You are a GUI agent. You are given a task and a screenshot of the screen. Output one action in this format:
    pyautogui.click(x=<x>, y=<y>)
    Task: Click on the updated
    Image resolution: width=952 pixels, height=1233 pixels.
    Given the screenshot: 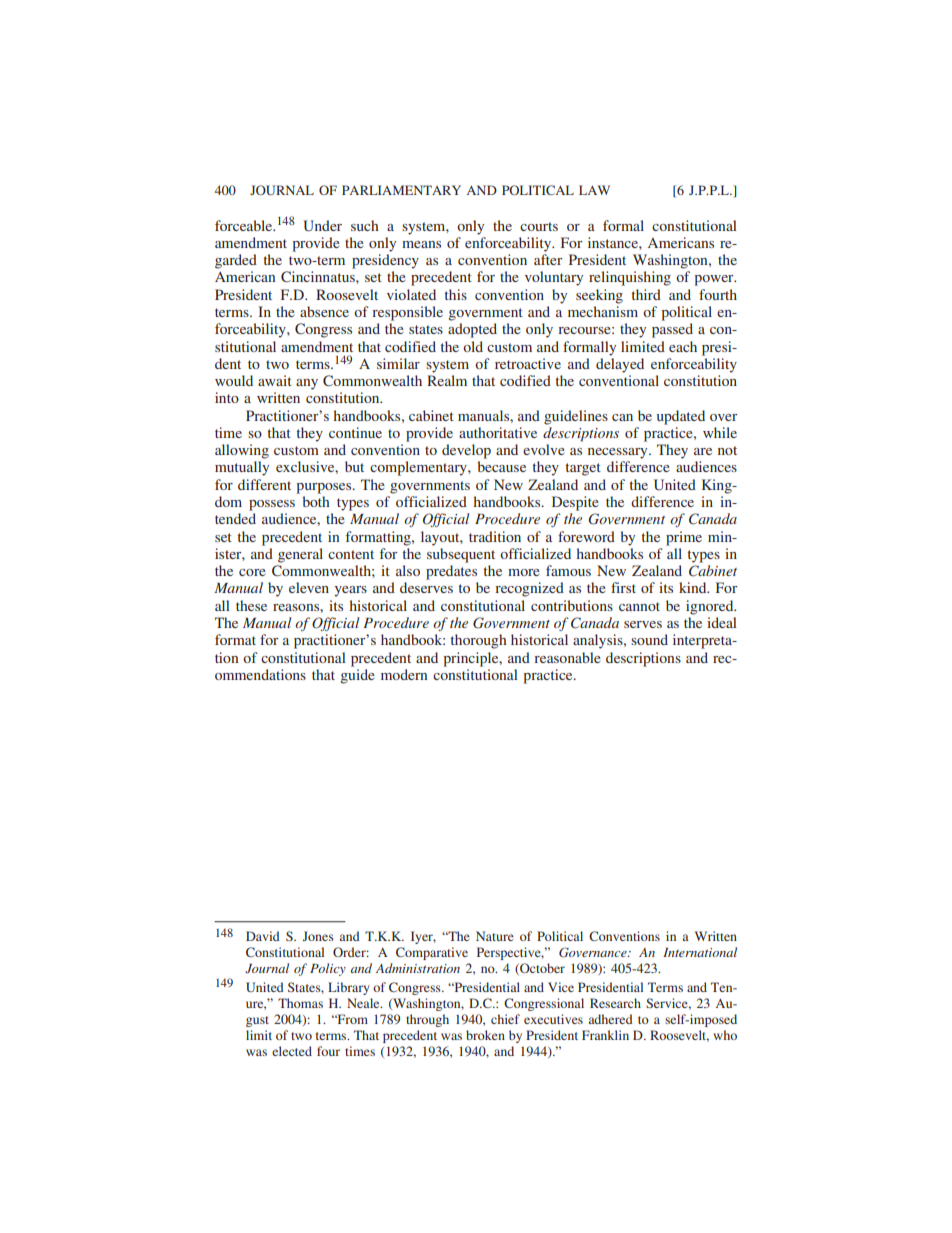 What is the action you would take?
    pyautogui.click(x=681, y=417)
